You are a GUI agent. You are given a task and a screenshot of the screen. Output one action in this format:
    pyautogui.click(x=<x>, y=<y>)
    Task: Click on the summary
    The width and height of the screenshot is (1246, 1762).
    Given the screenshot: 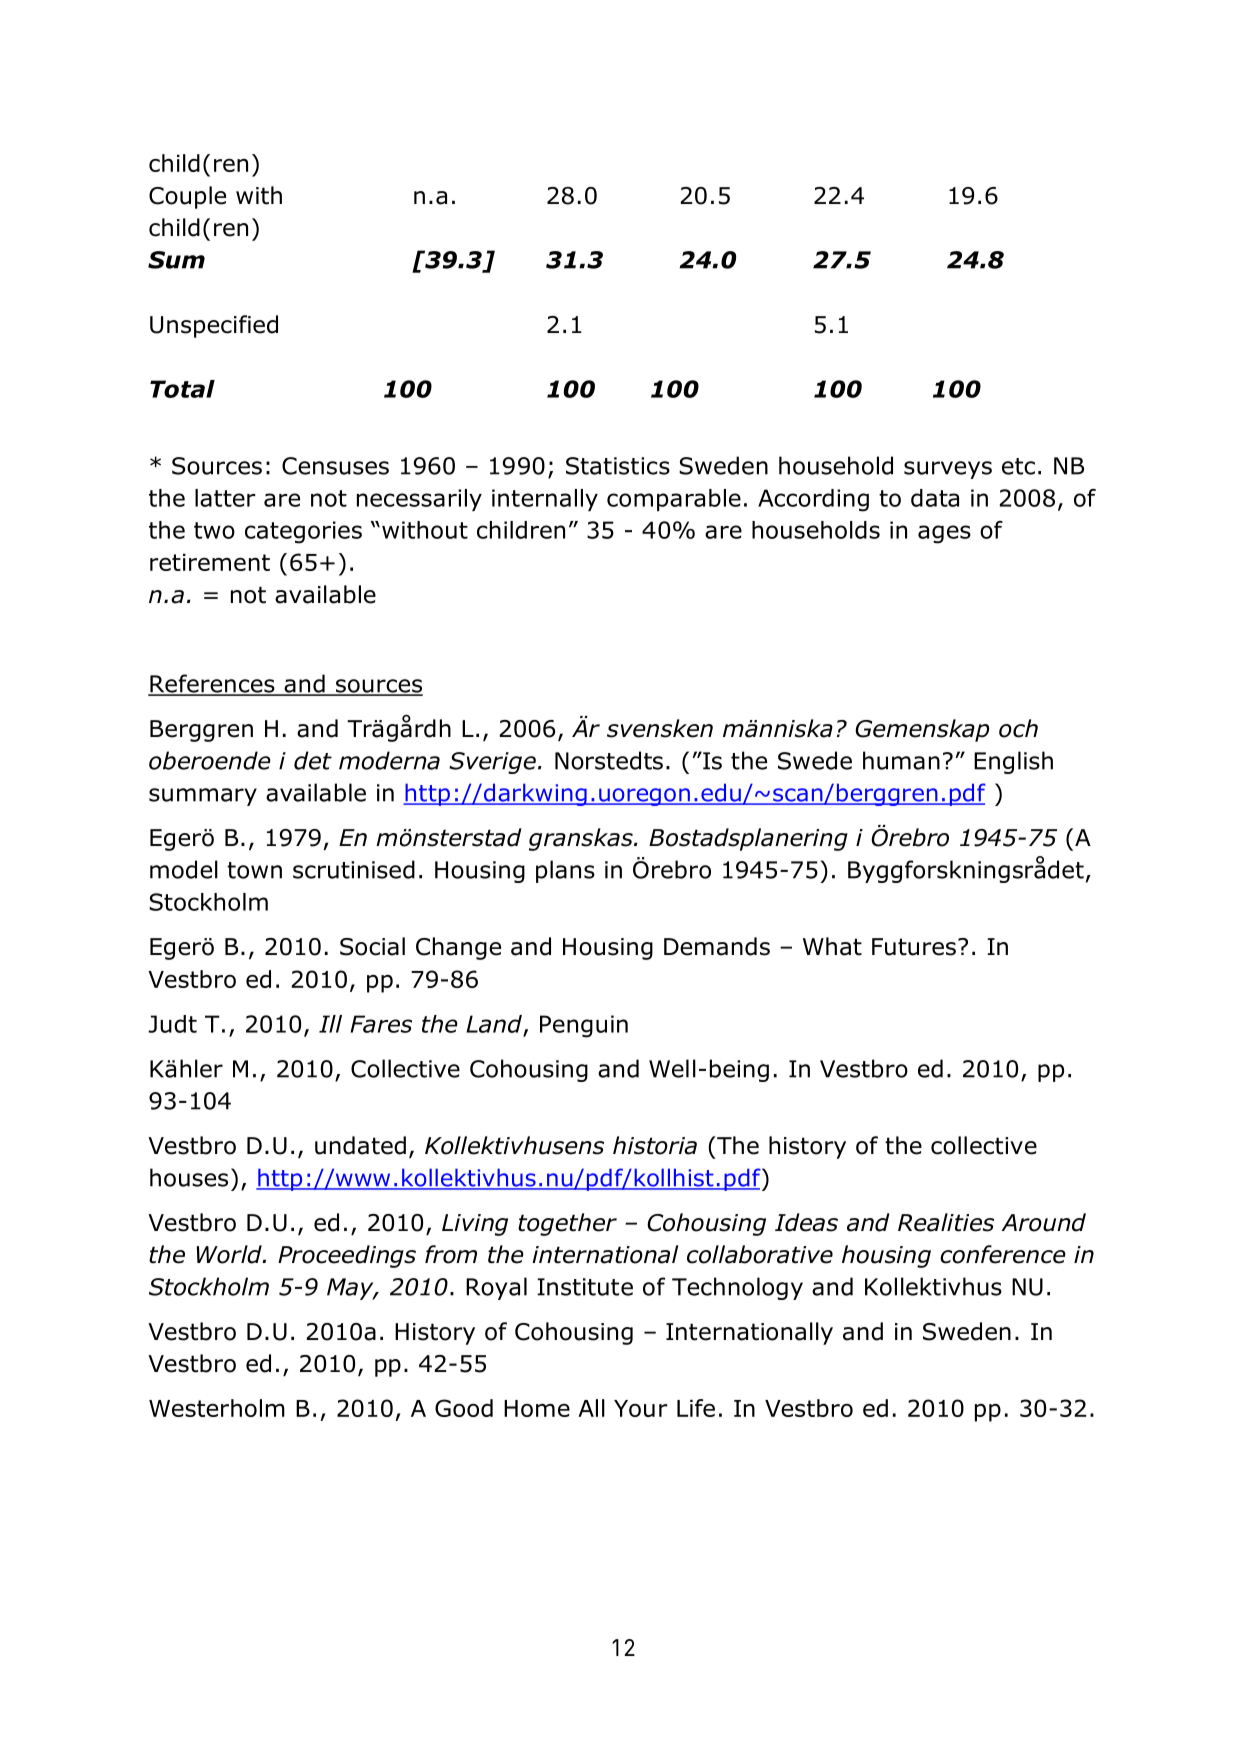 What is the action you would take?
    pyautogui.click(x=203, y=797)
